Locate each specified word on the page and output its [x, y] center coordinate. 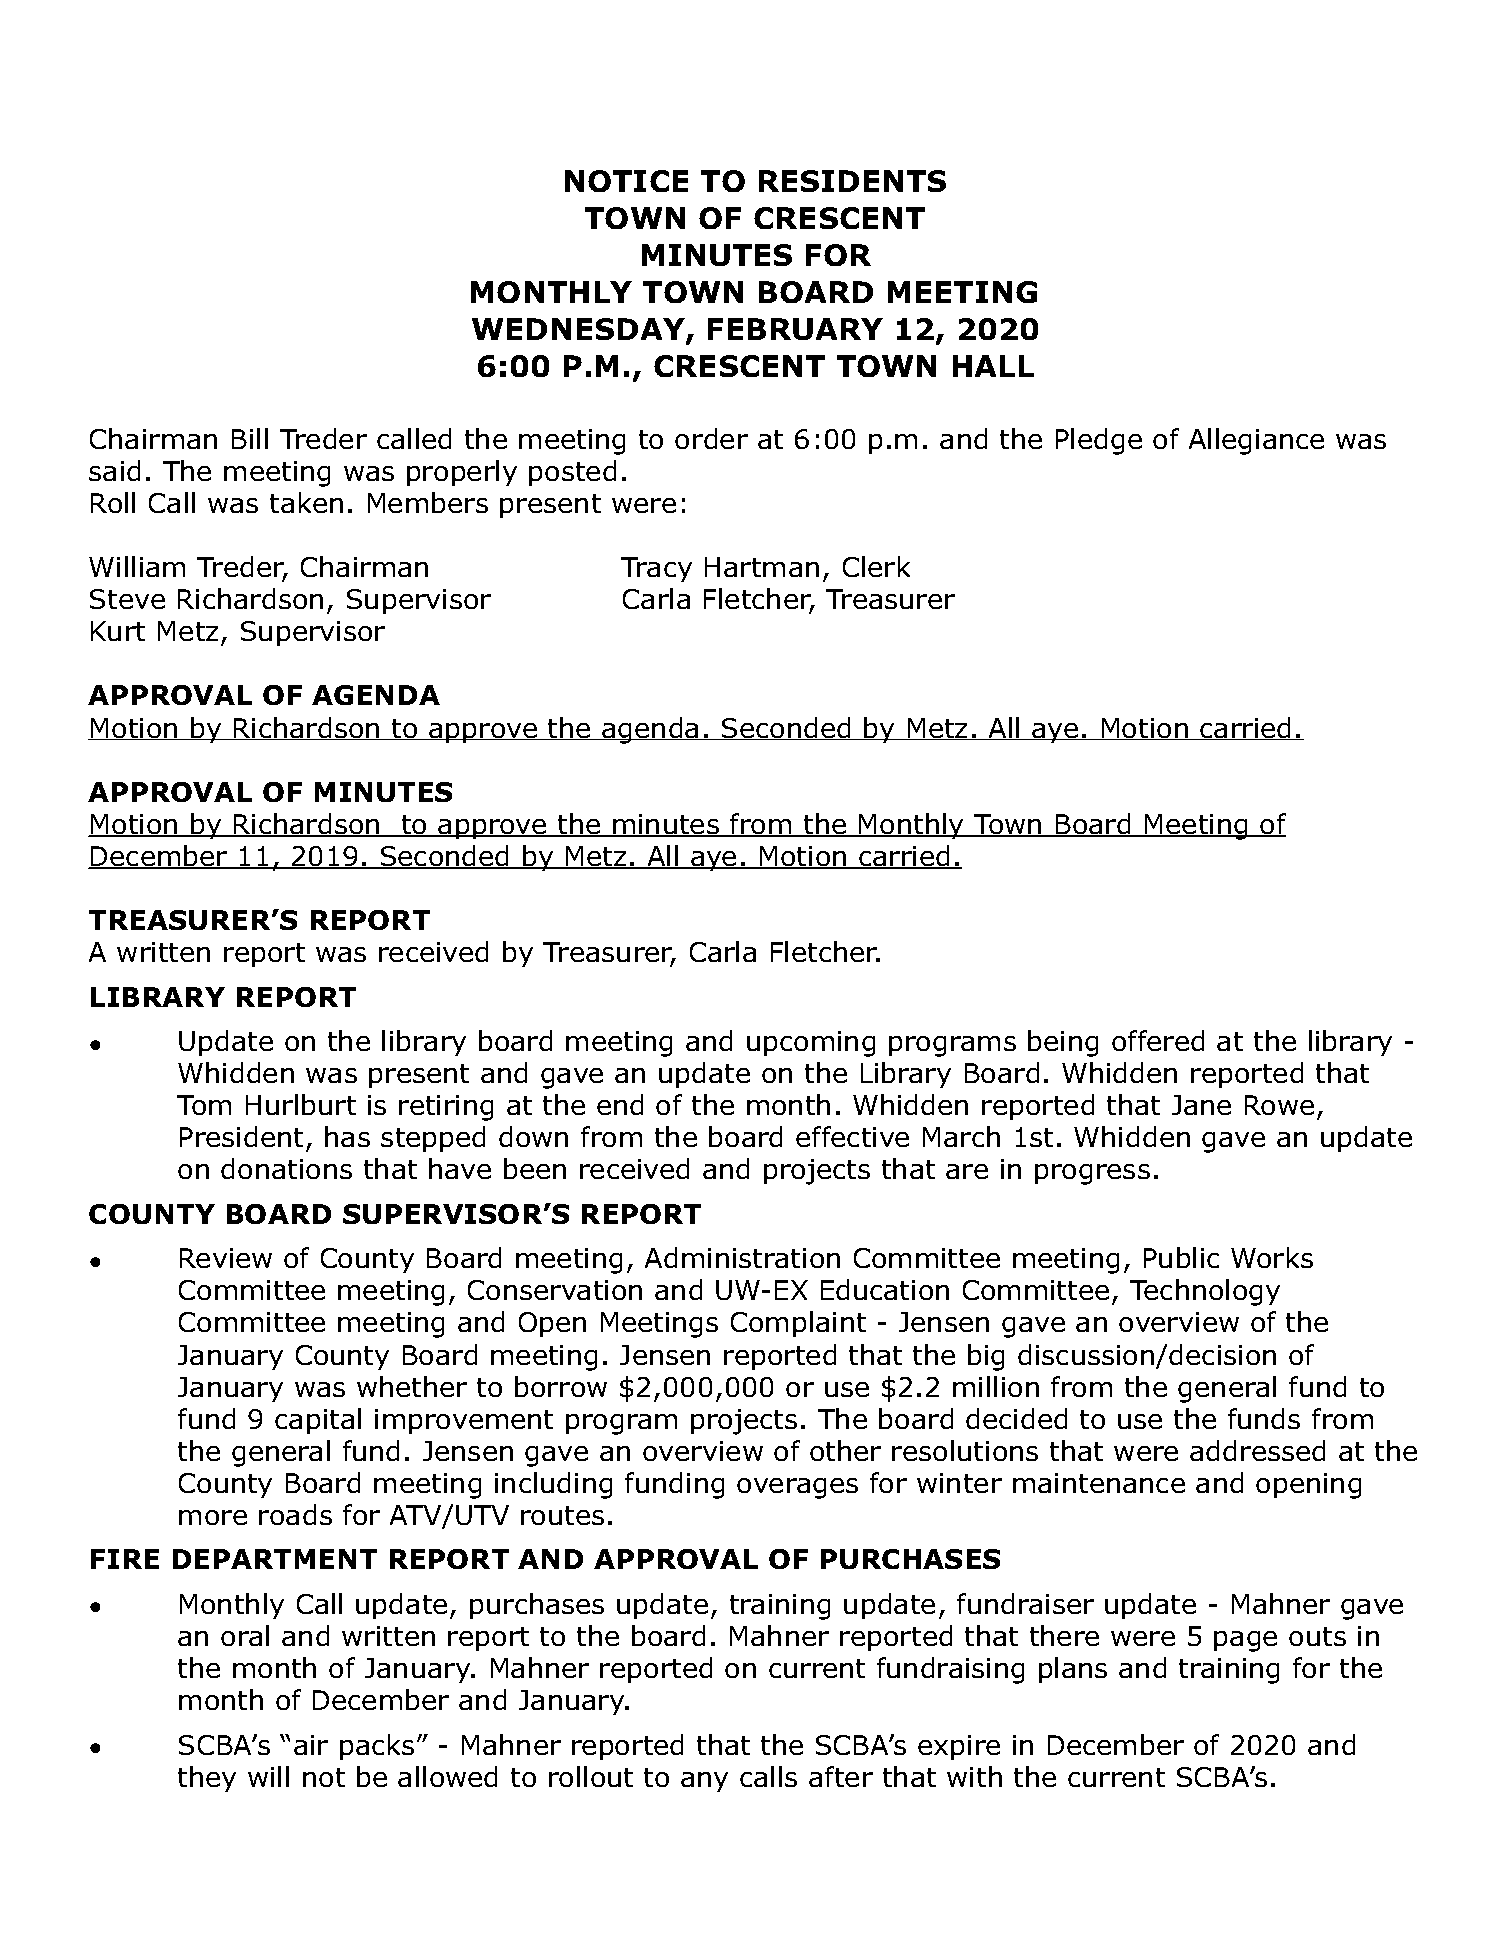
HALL [993, 366]
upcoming [811, 1044]
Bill [250, 438]
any [704, 1782]
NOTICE [626, 181]
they [207, 1779]
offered [1158, 1040]
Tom [204, 1105]
